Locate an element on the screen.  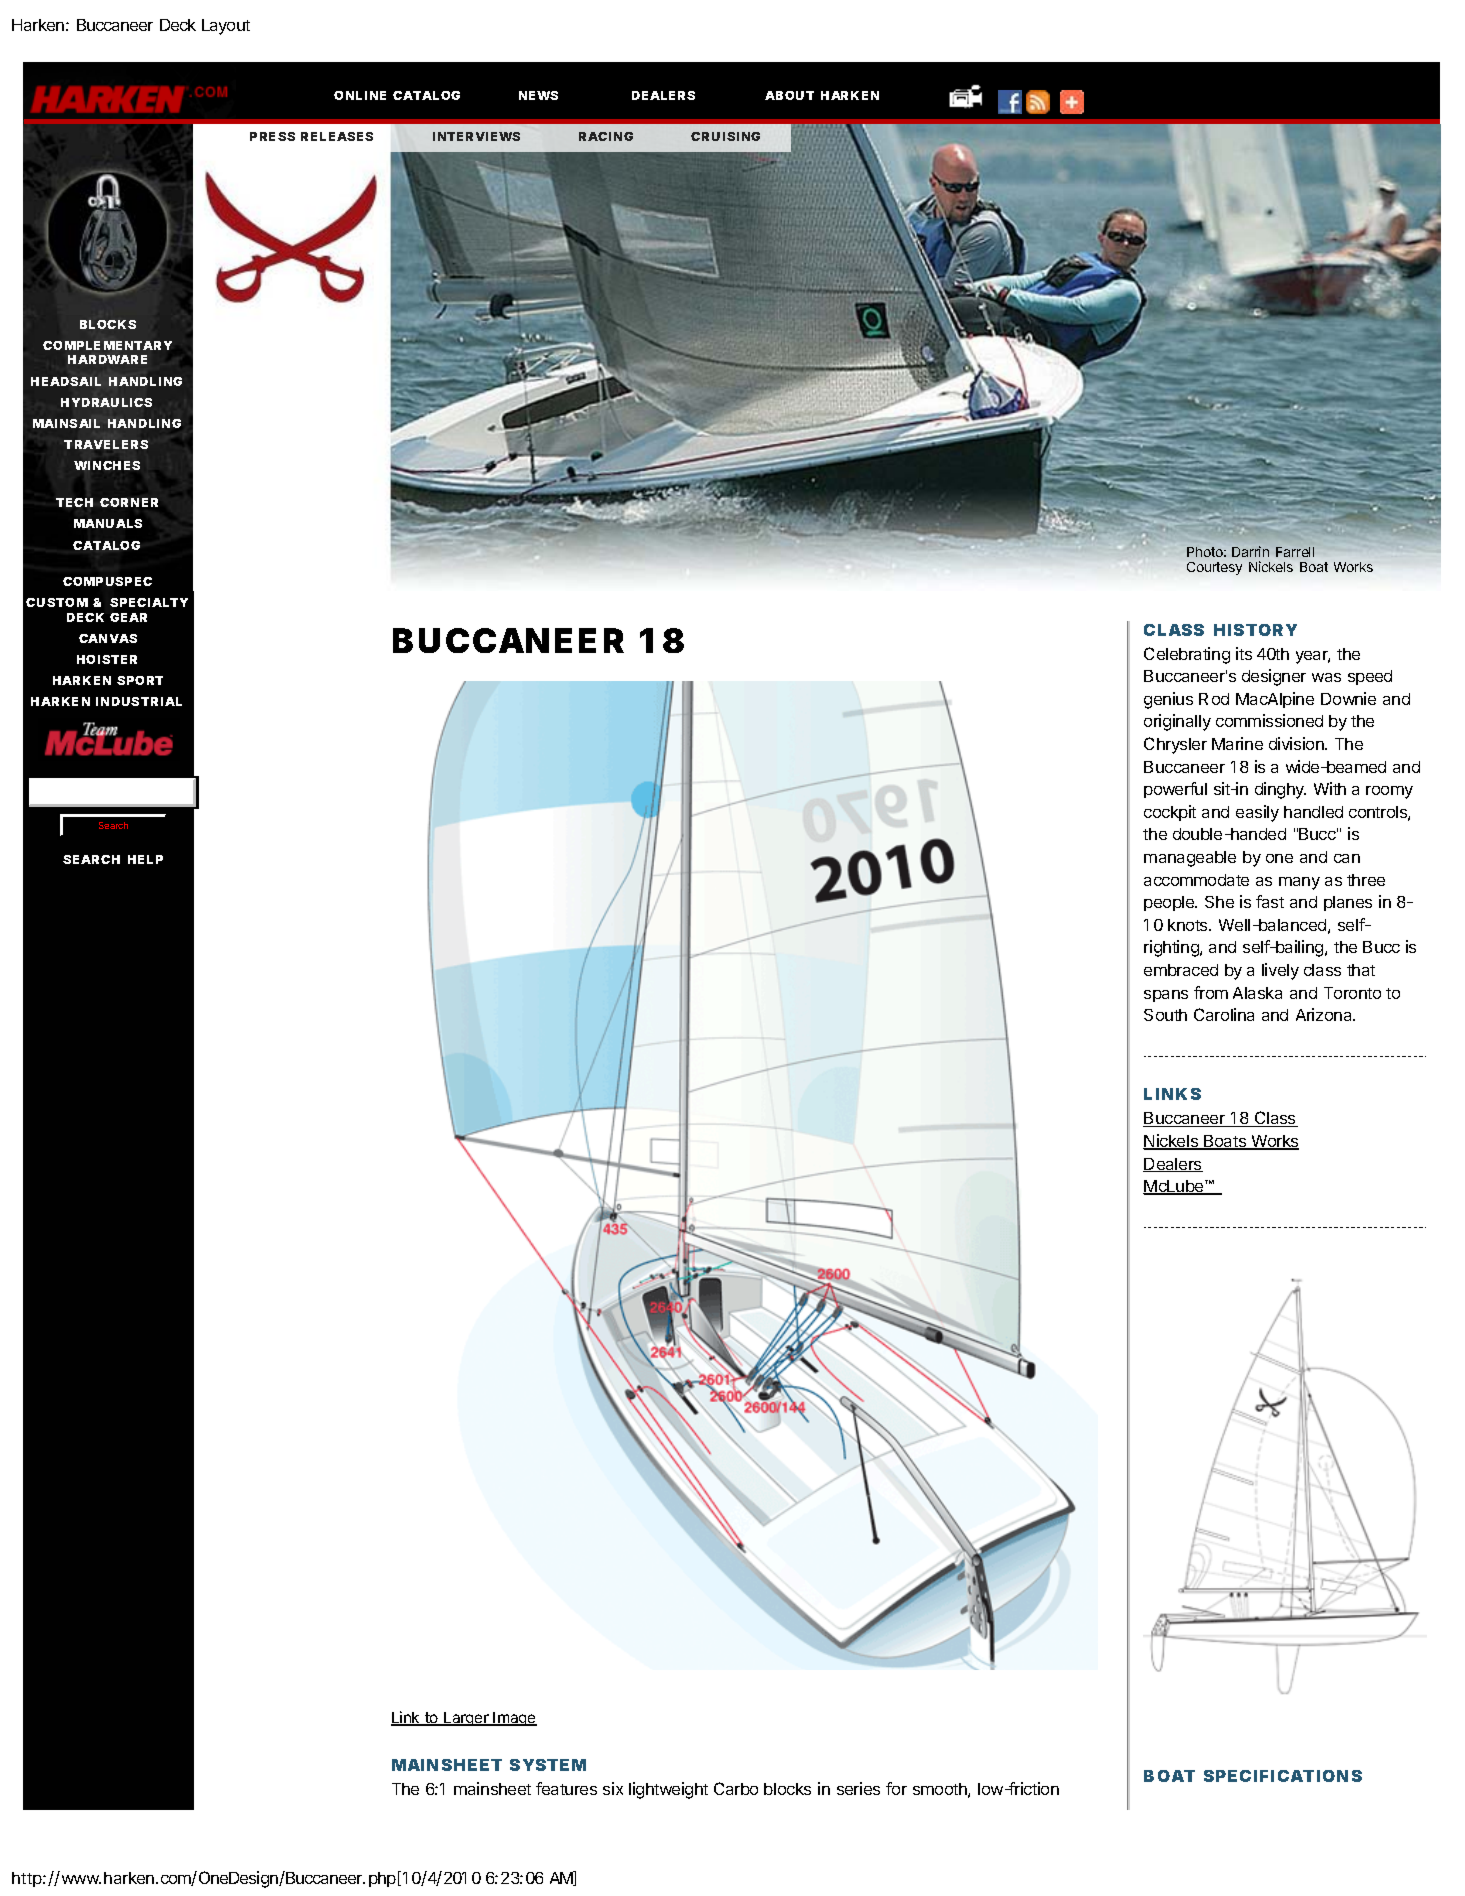
HELP is located at coordinates (145, 859).
